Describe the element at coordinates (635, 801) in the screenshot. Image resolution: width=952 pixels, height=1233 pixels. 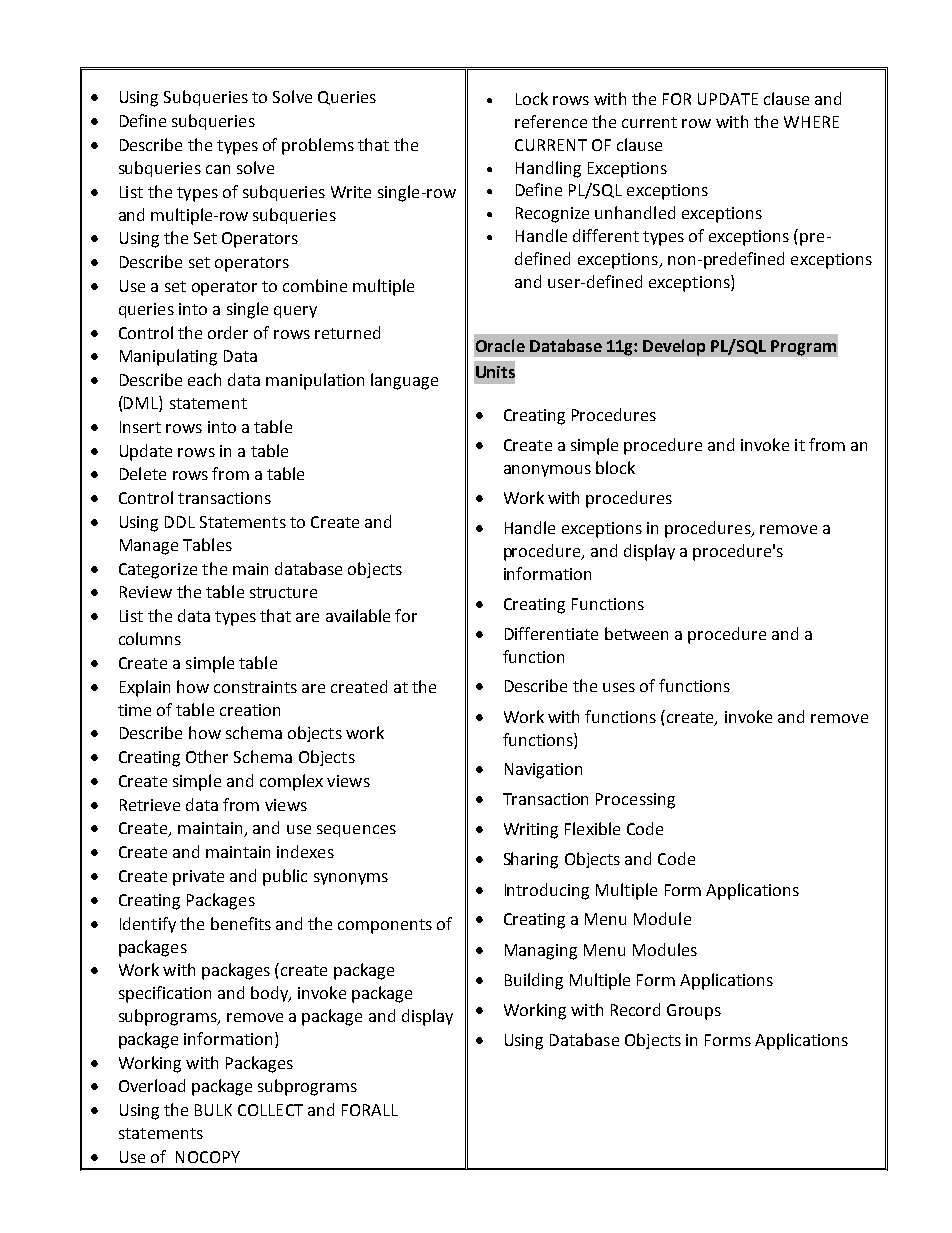
I see `Processing` at that location.
